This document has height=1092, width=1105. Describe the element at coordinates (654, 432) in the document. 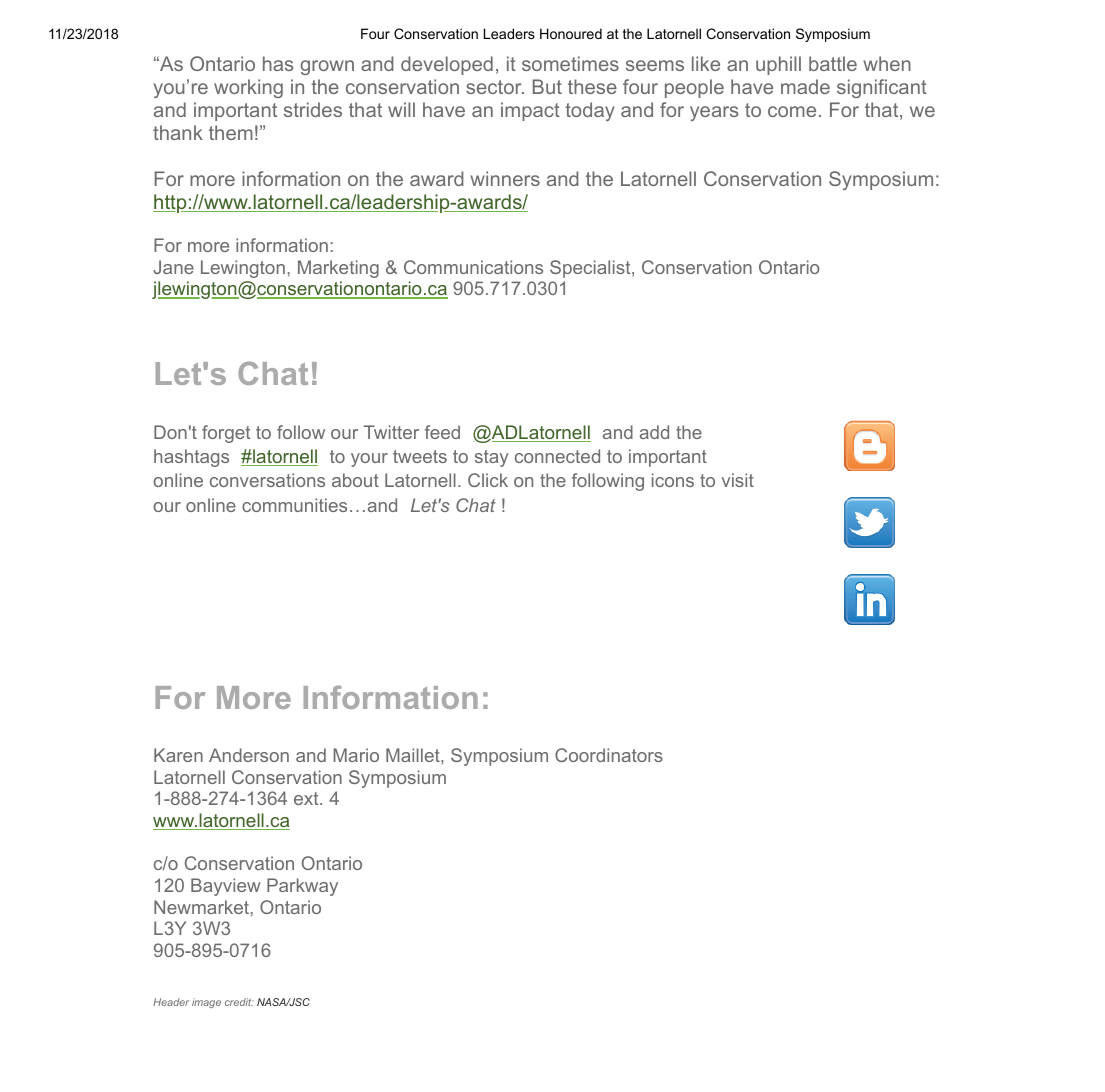

I see `add` at that location.
